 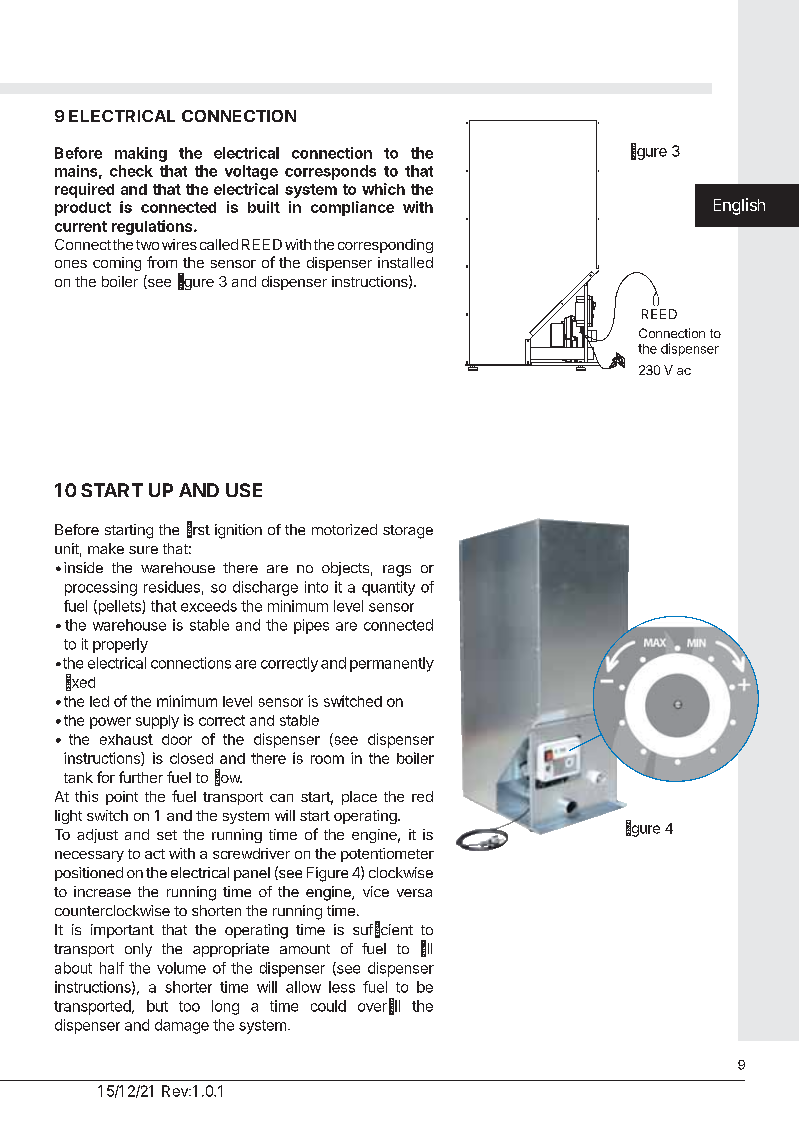 What do you see at coordinates (342, 987) in the document?
I see `less` at bounding box center [342, 987].
